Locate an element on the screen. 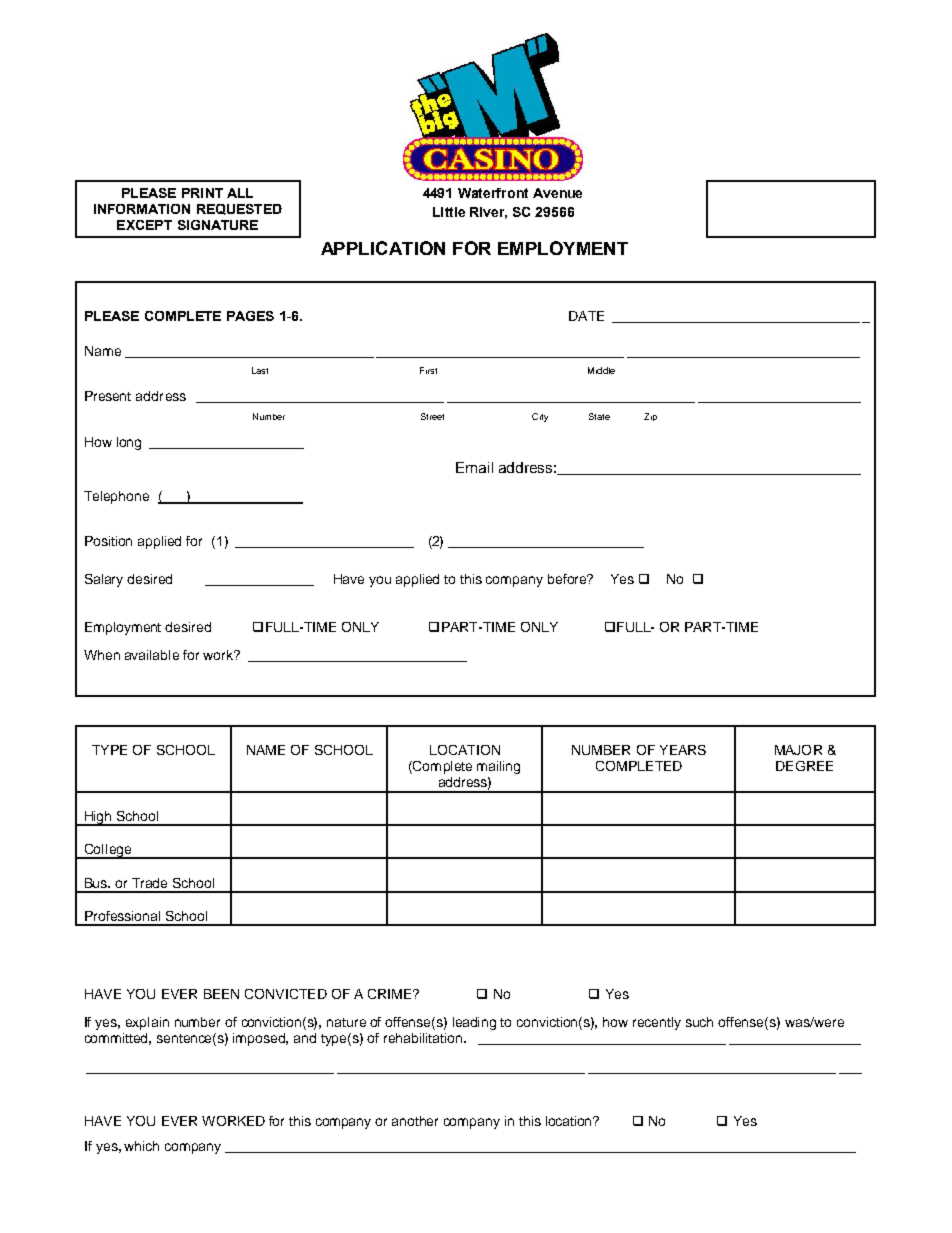  CRIME is located at coordinates (391, 994).
